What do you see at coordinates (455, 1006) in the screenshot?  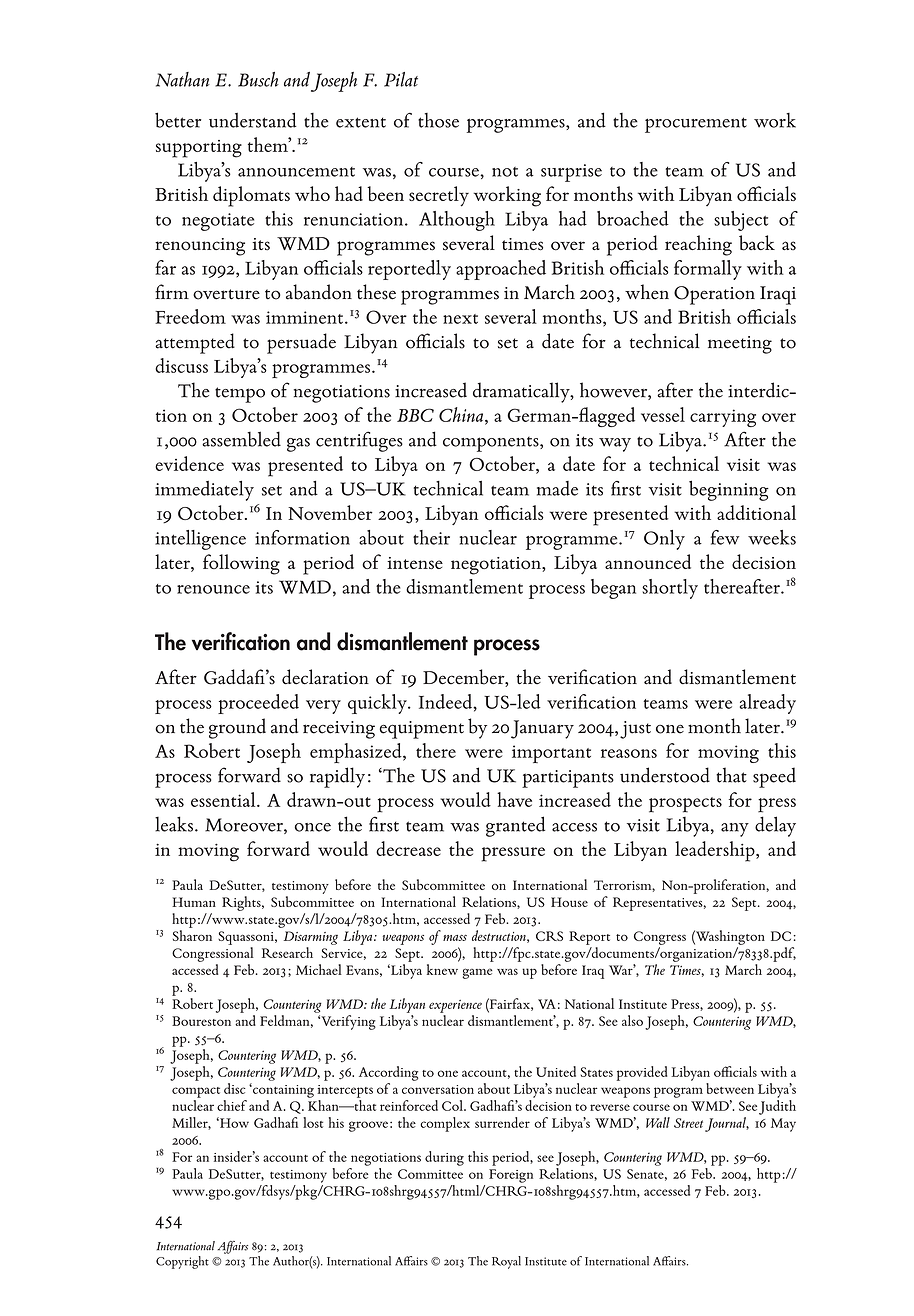 I see `experience` at bounding box center [455, 1006].
